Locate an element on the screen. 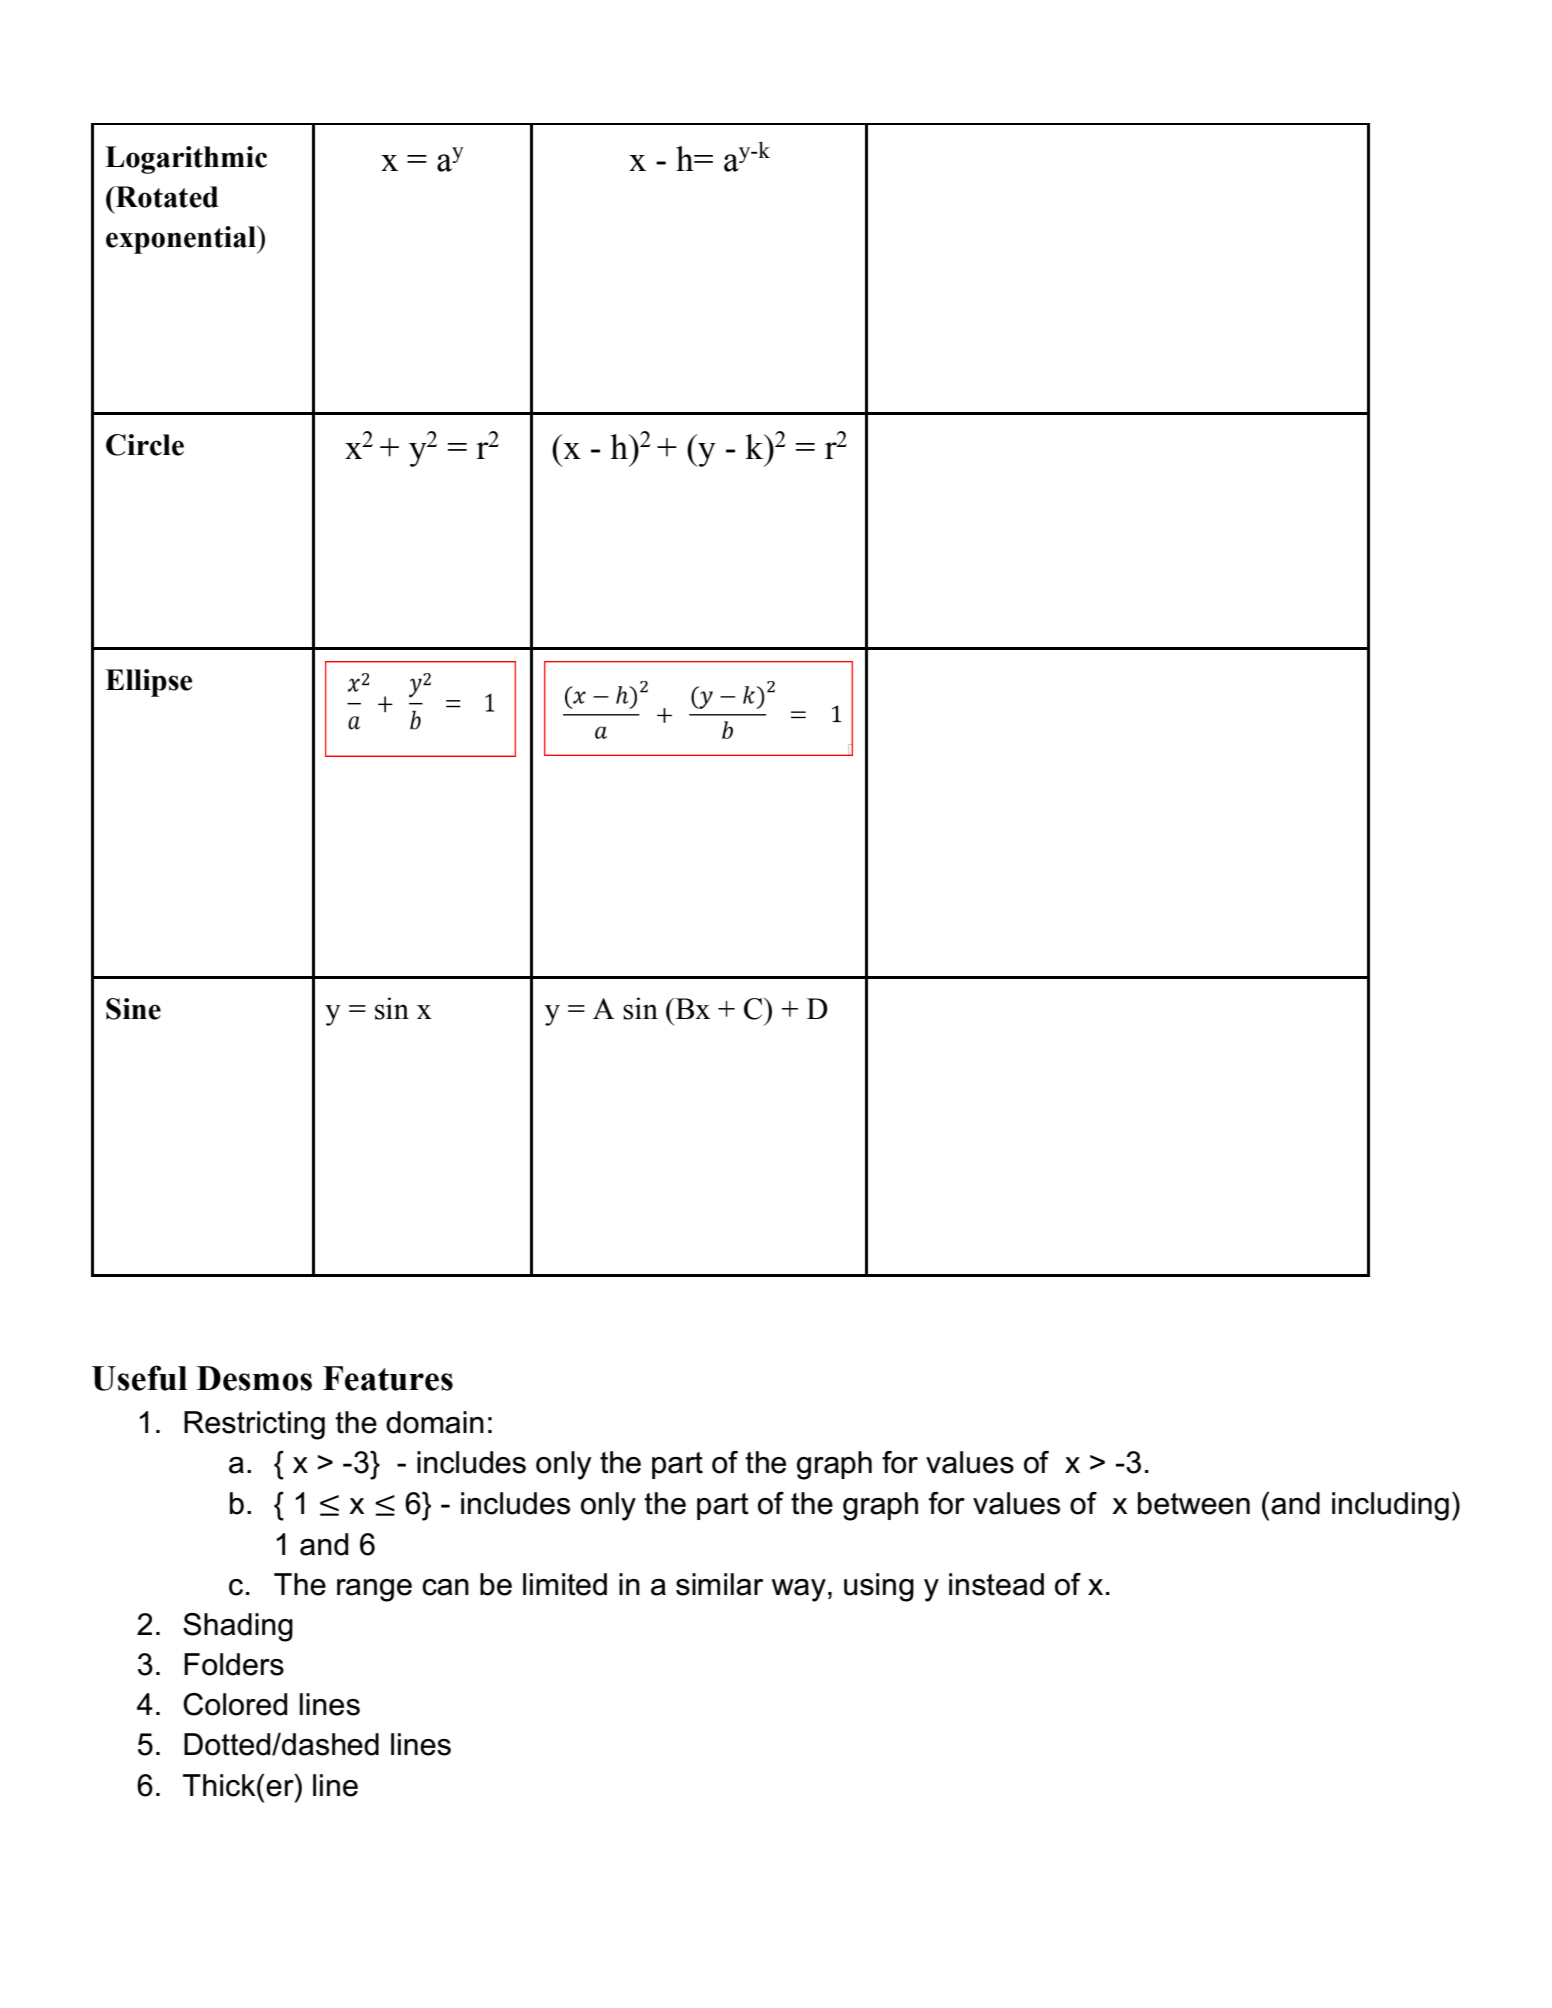  Logarithmic is located at coordinates (186, 160).
